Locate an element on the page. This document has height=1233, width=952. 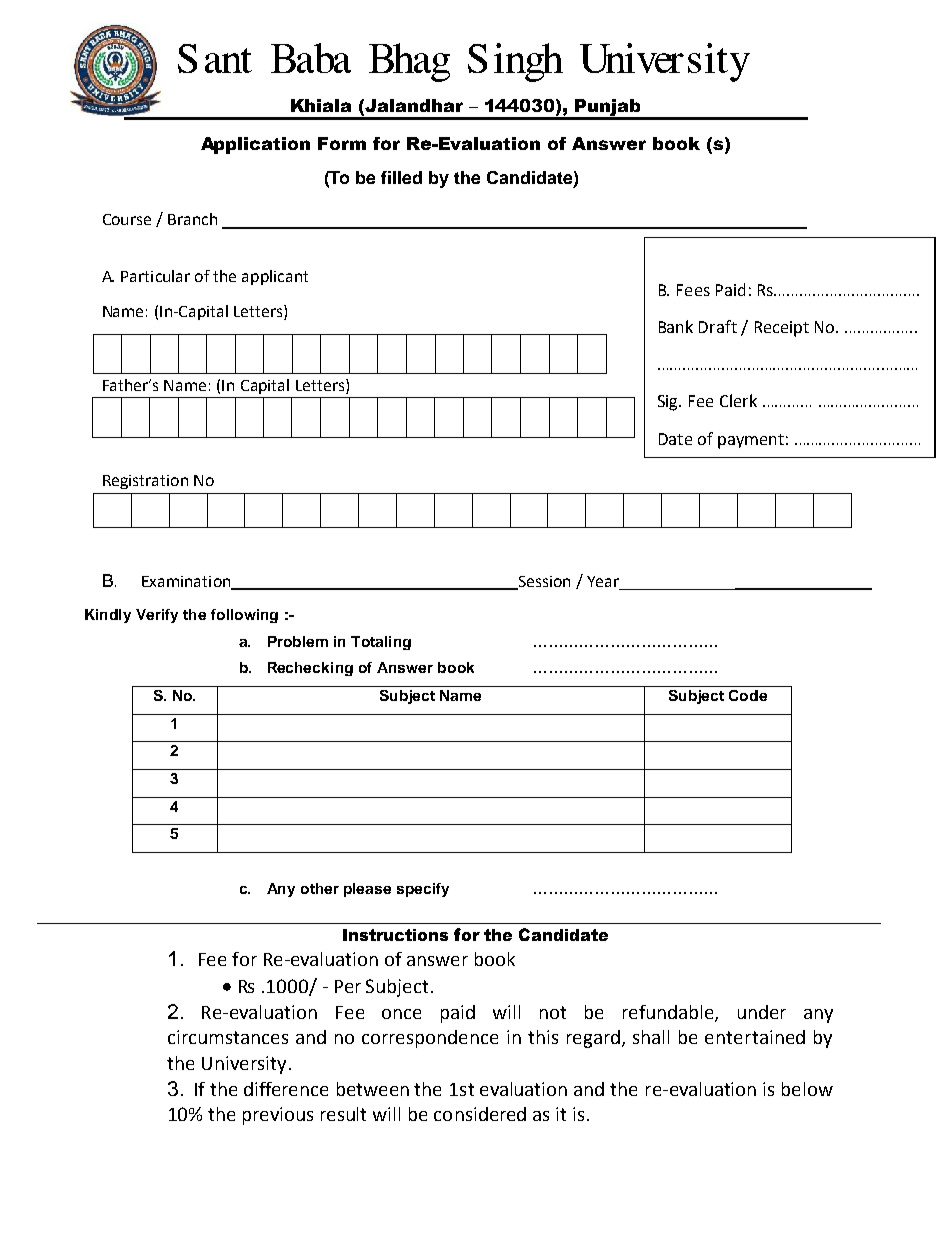
considered is located at coordinates (480, 1114).
